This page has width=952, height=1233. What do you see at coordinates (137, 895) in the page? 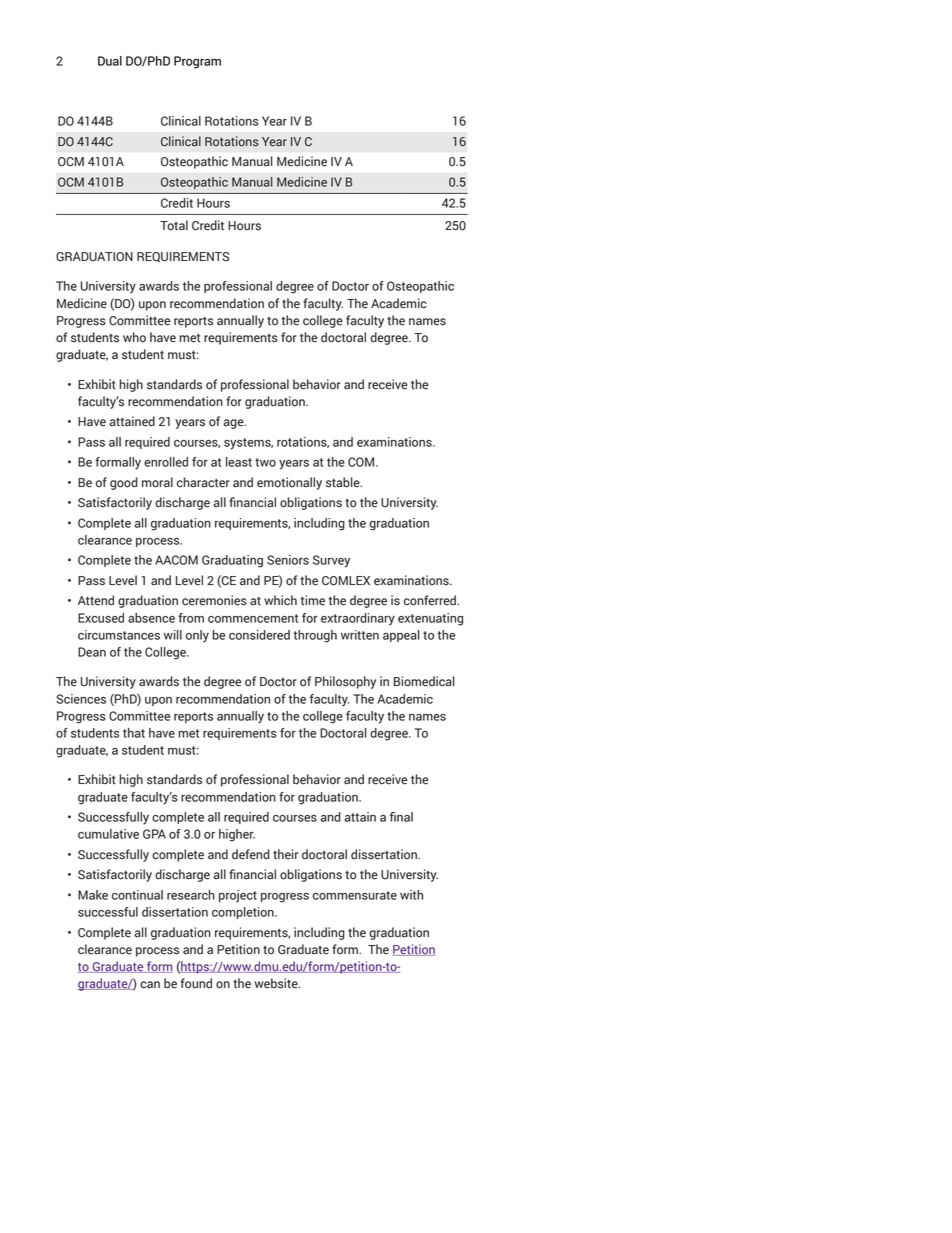
I see `continual` at bounding box center [137, 895].
